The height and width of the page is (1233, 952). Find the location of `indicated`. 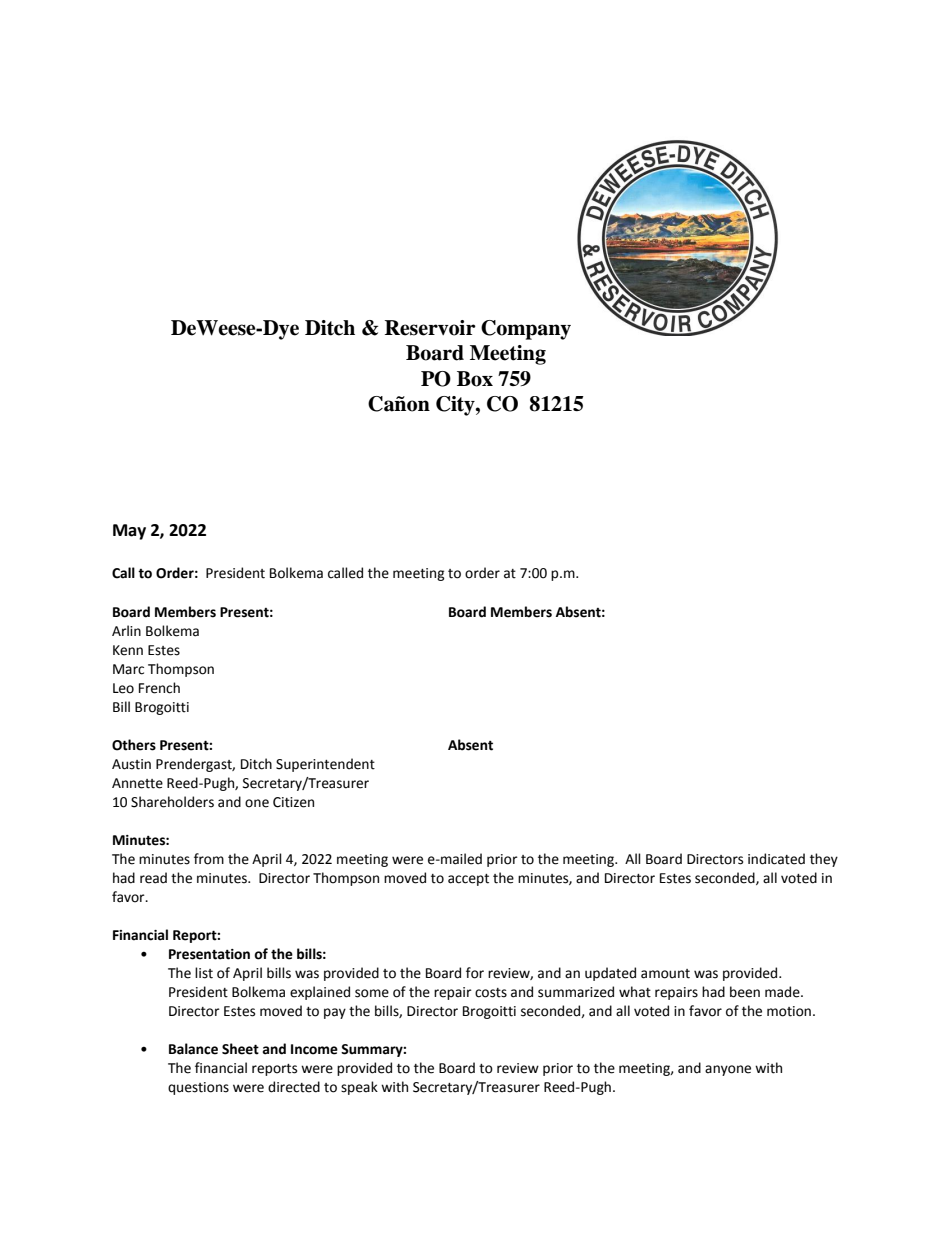

indicated is located at coordinates (776, 859).
